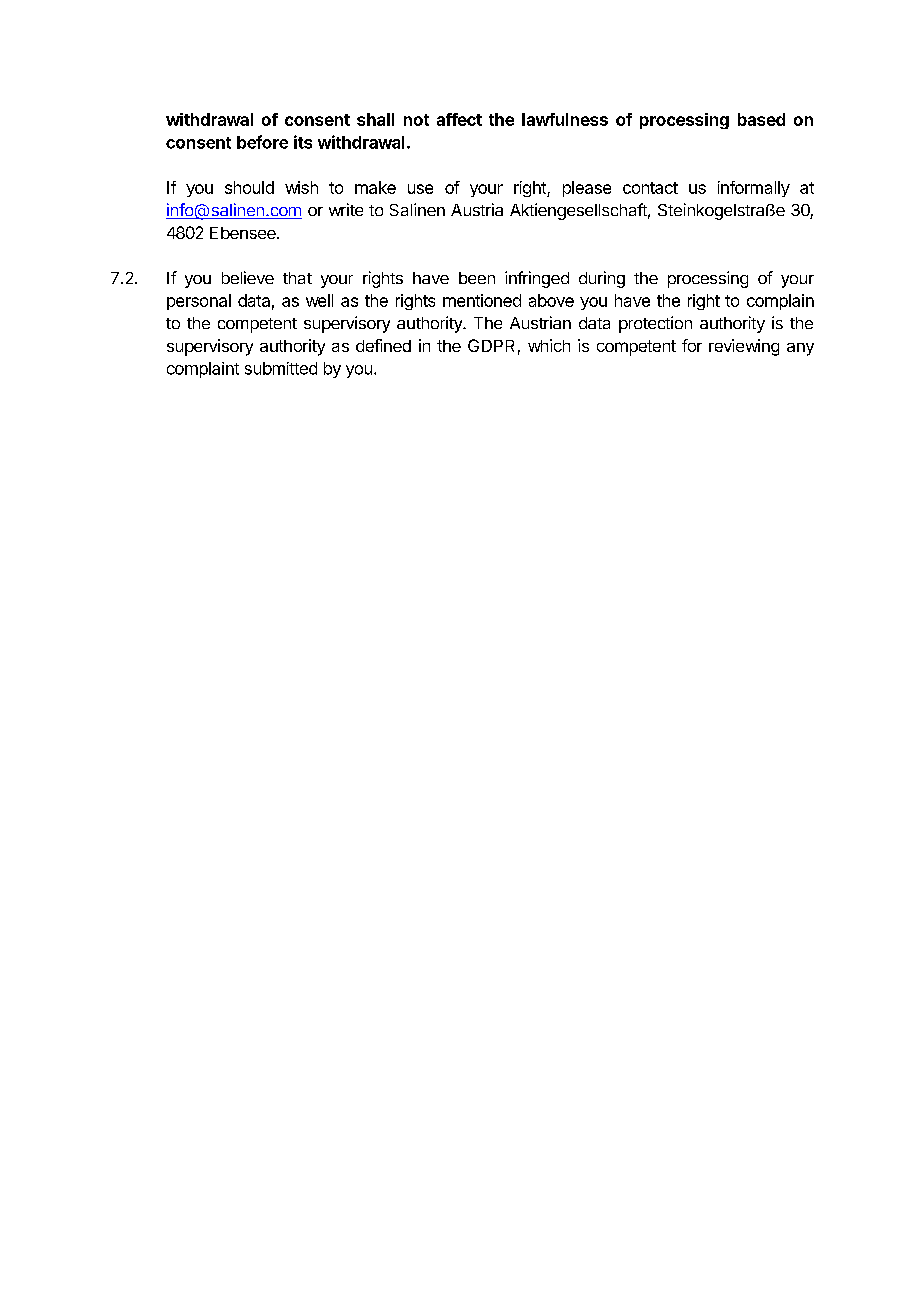 The image size is (924, 1308). Describe the element at coordinates (761, 119) in the screenshot. I see `based` at that location.
